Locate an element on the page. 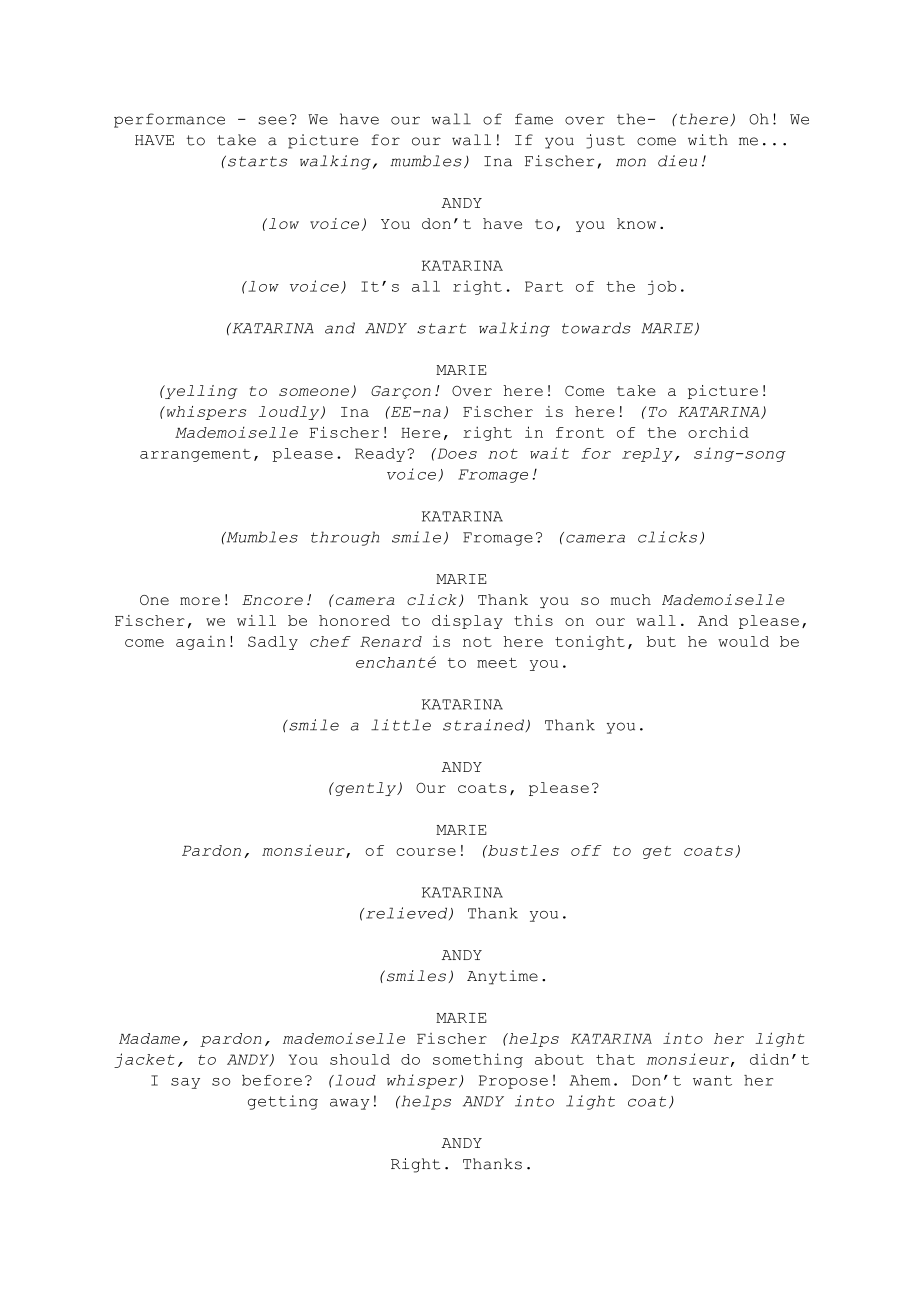 Image resolution: width=924 pixels, height=1308 pixels. dieu is located at coordinates (677, 161).
